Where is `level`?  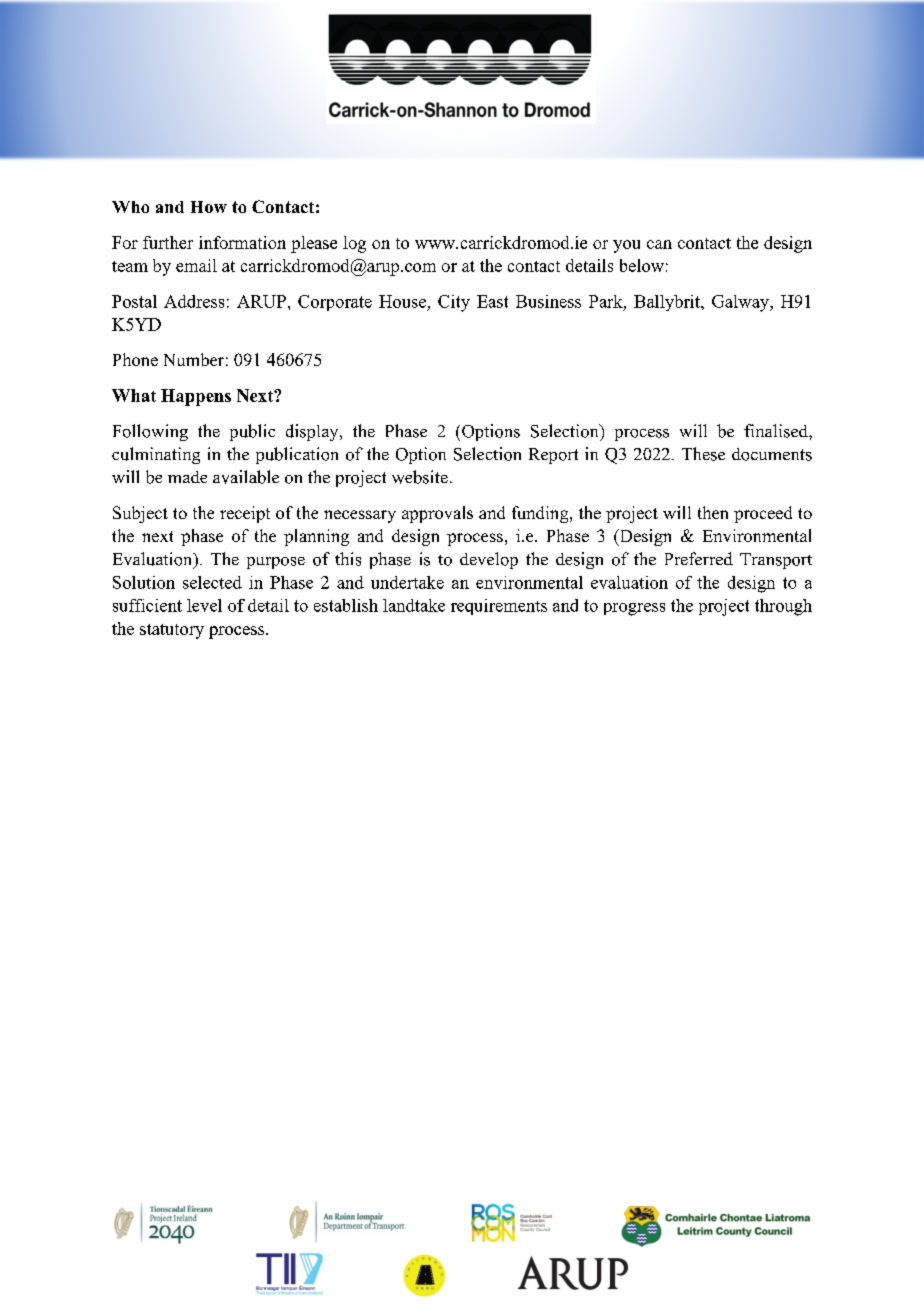 level is located at coordinates (204, 605).
